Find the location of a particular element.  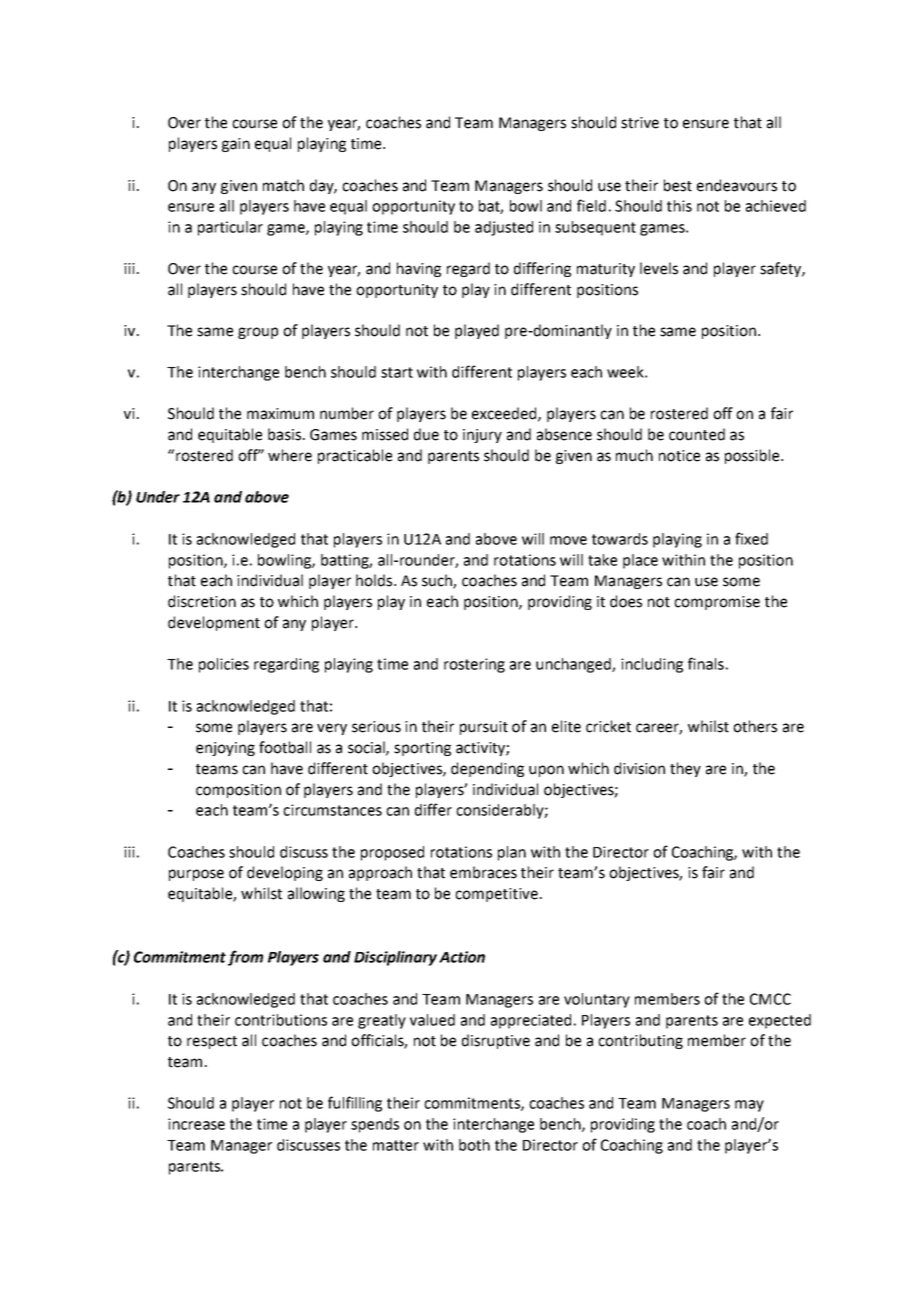

start is located at coordinates (397, 372).
